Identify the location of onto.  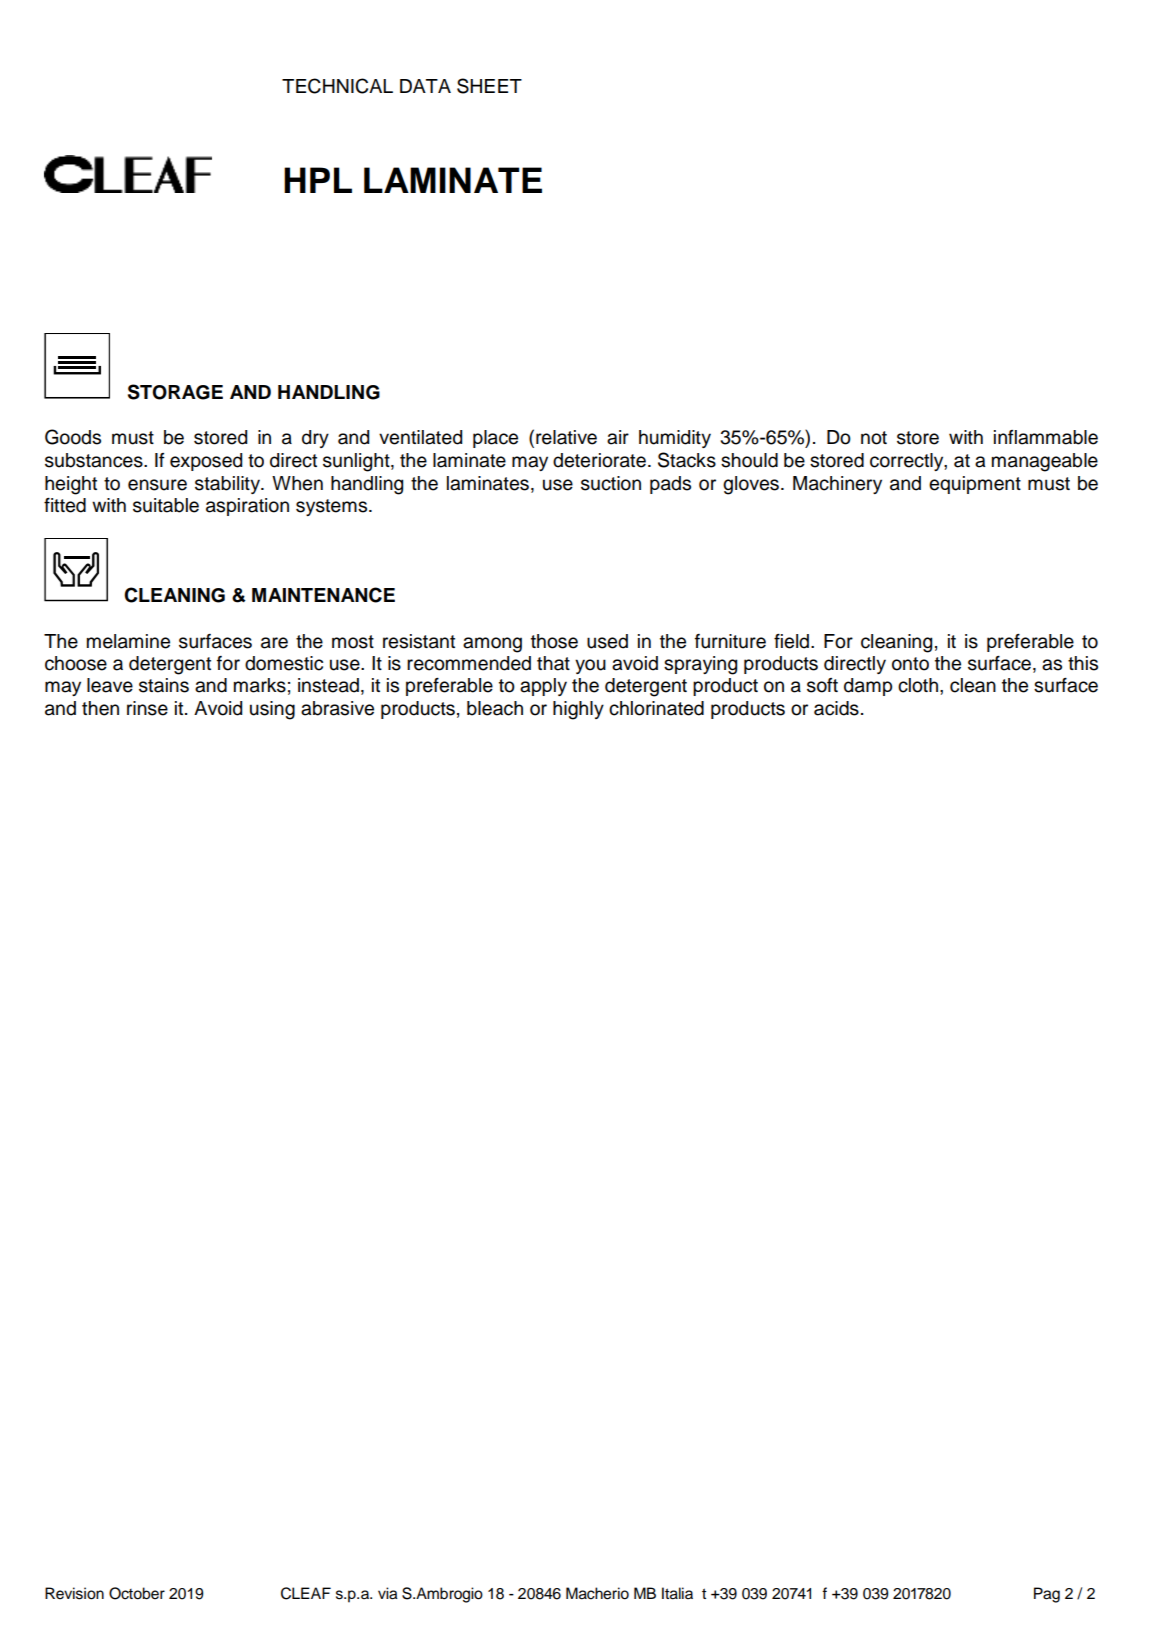
(910, 664).
